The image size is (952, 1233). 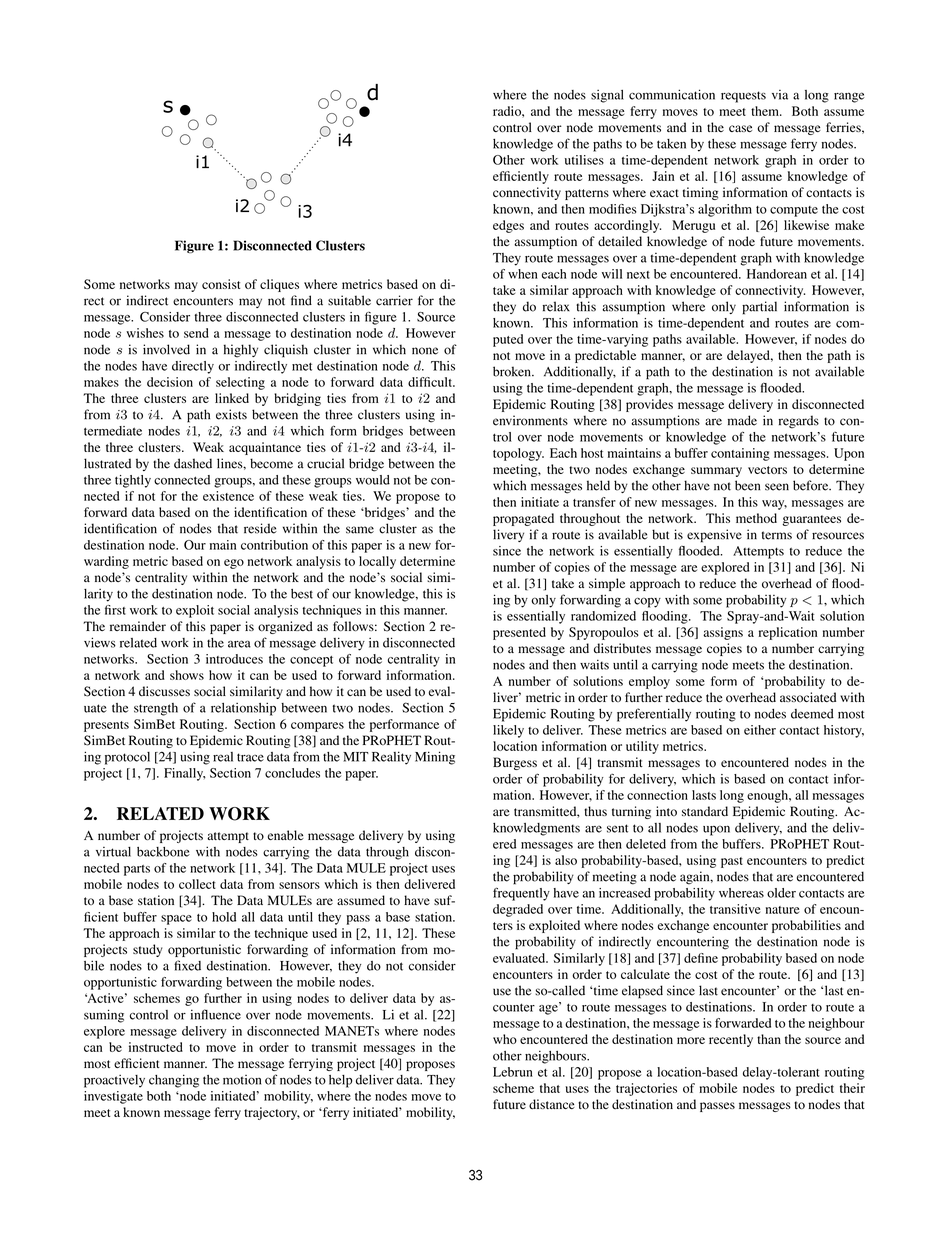 I want to click on consist, so click(x=221, y=284).
